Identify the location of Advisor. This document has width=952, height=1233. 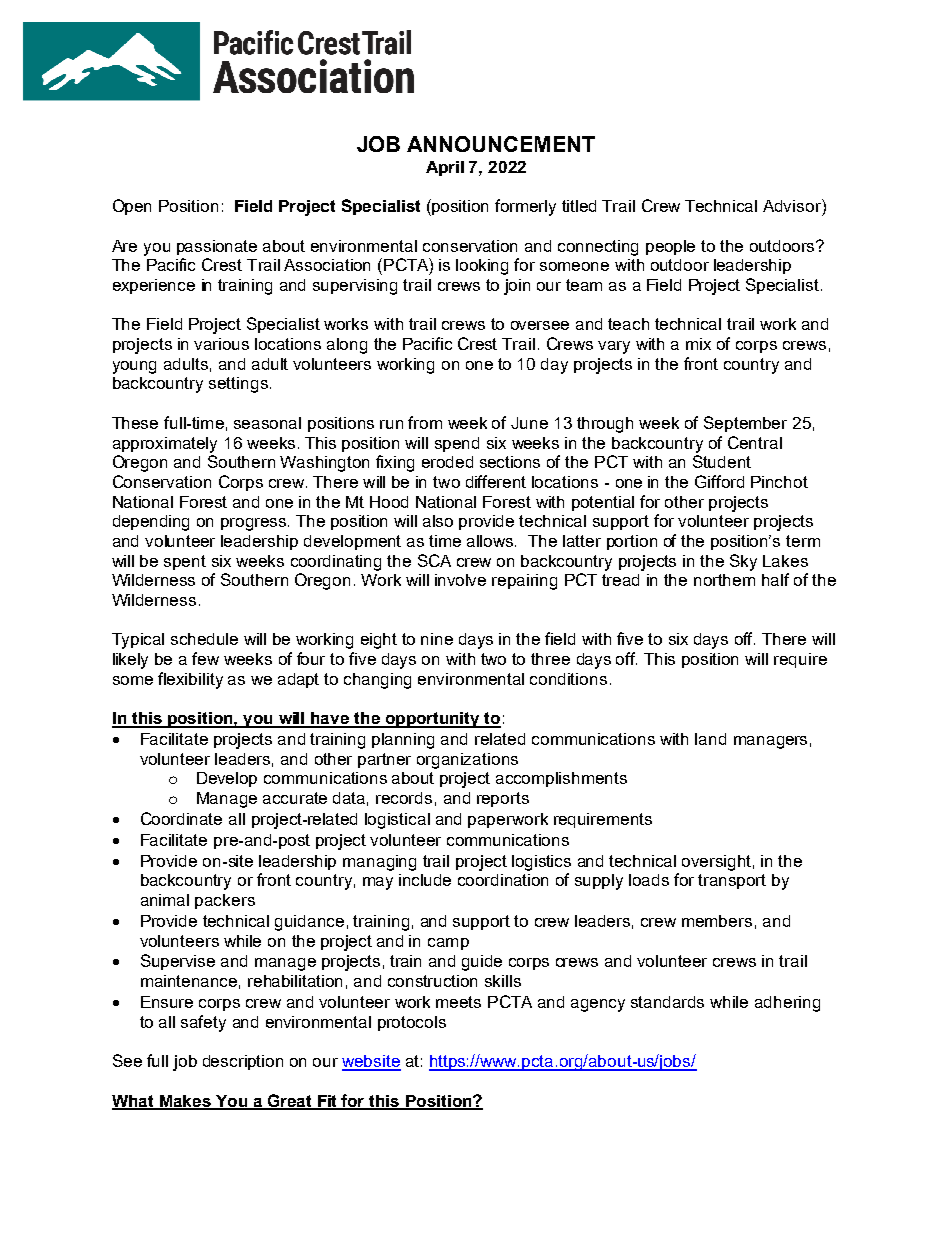
(793, 205).
